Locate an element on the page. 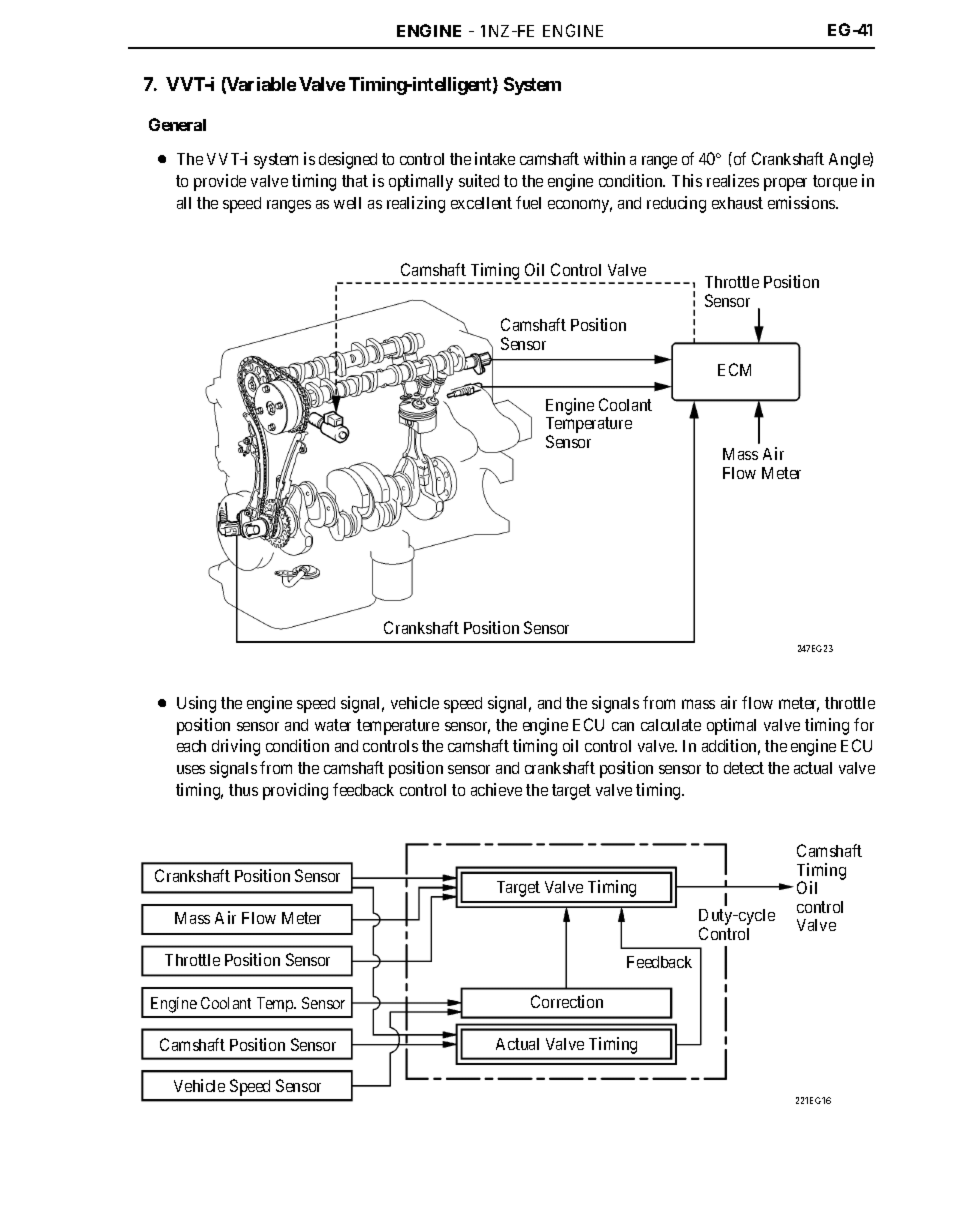 The height and width of the document is (1232, 955). ECM is located at coordinates (734, 369).
